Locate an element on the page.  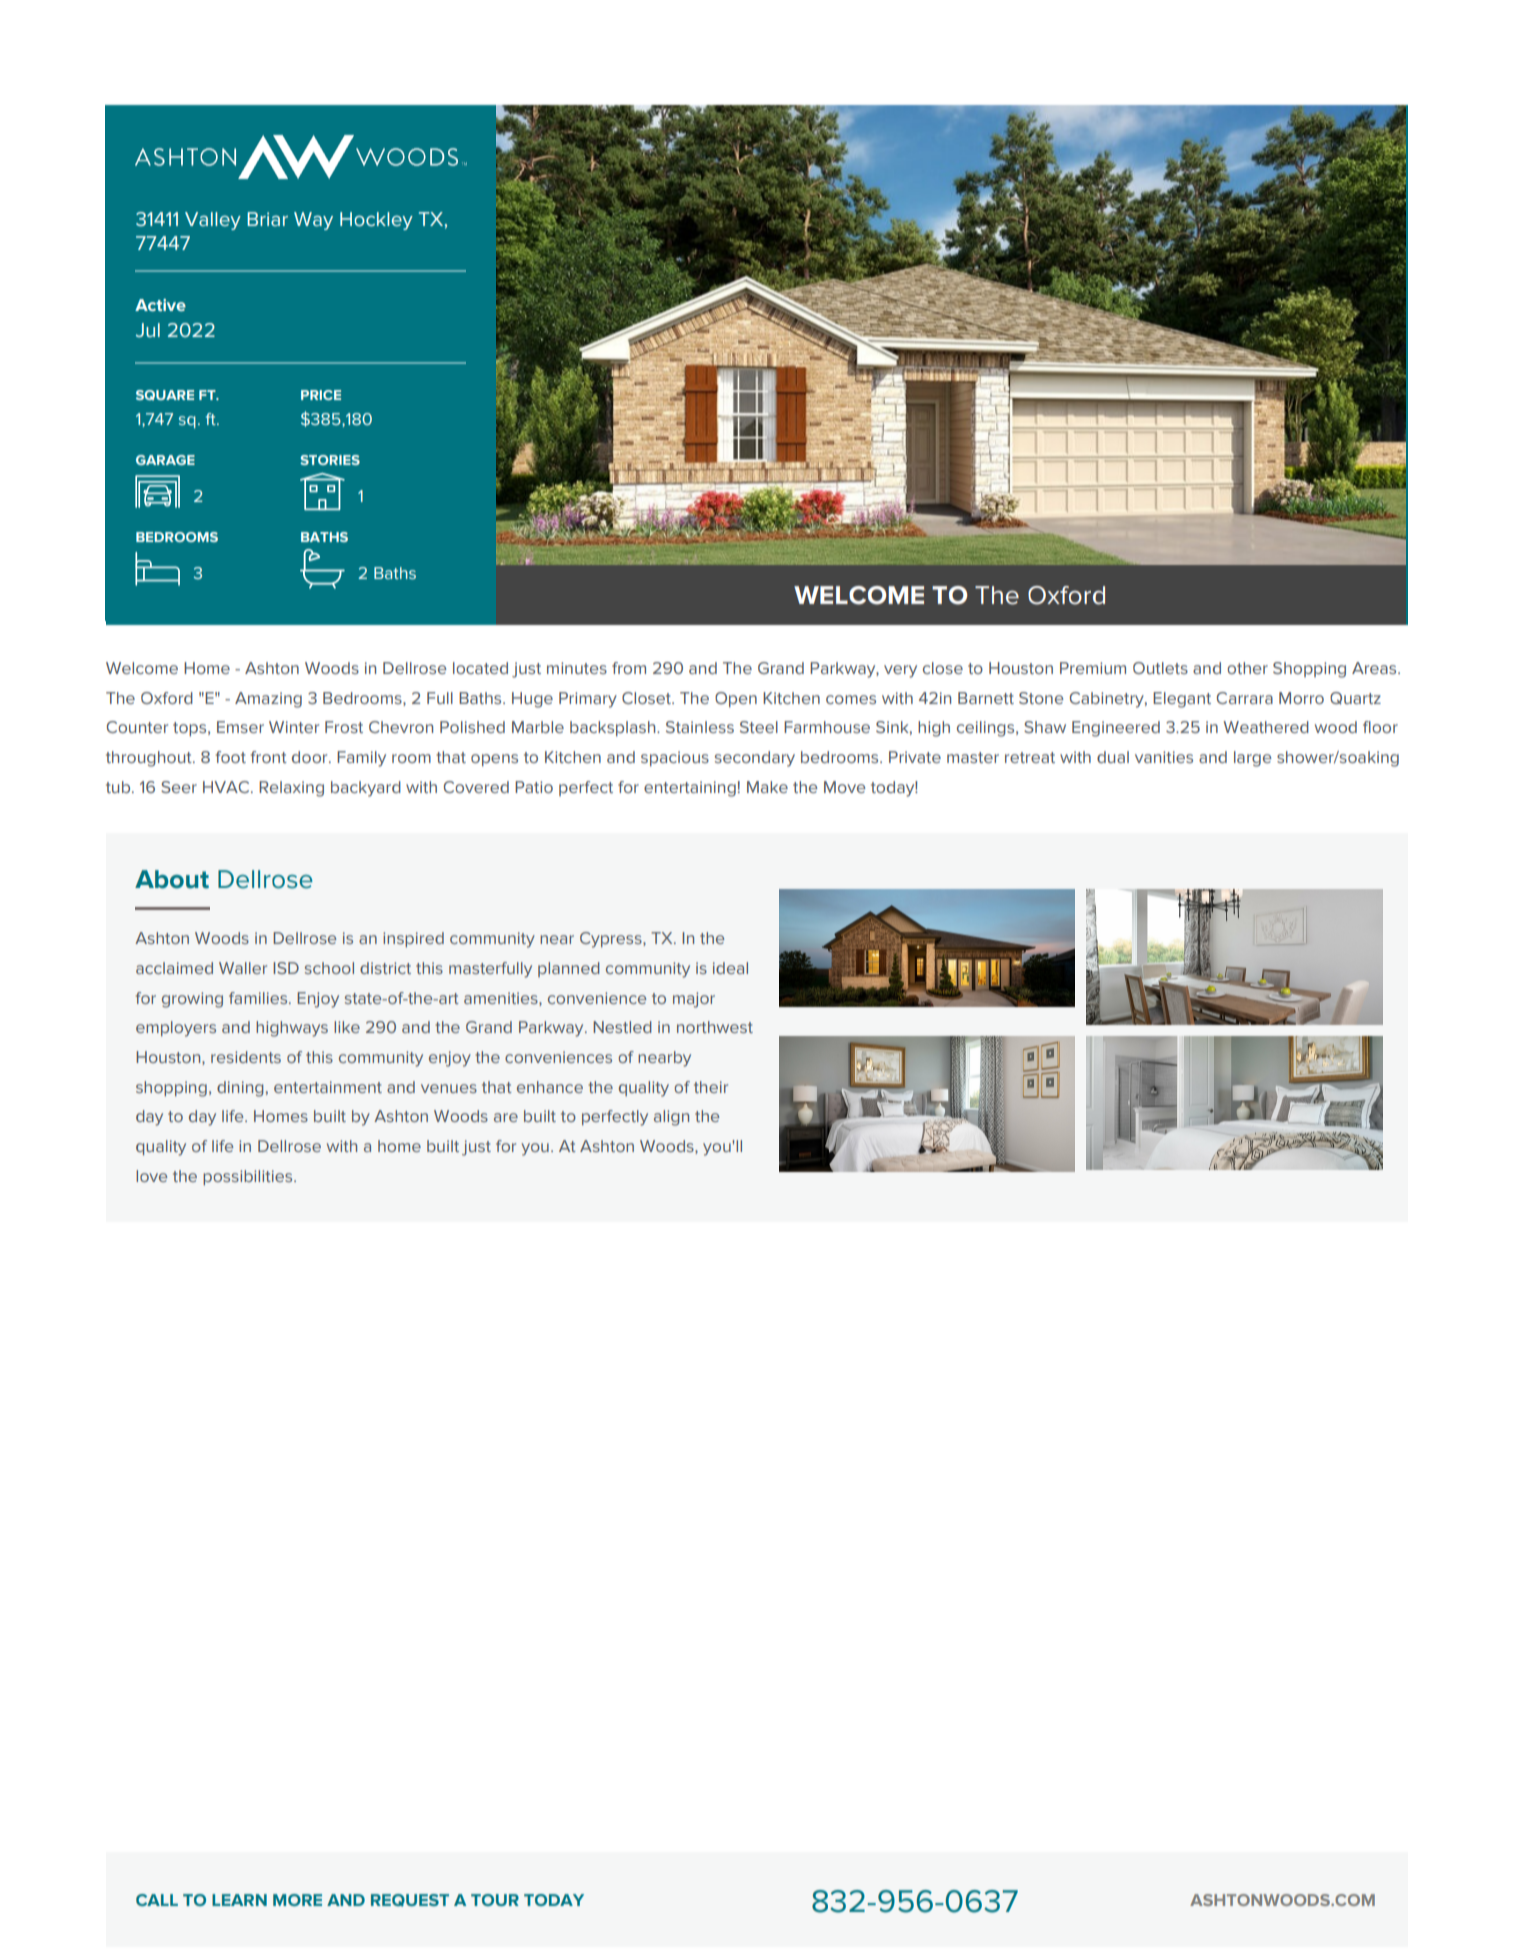
MORE is located at coordinates (297, 1900).
